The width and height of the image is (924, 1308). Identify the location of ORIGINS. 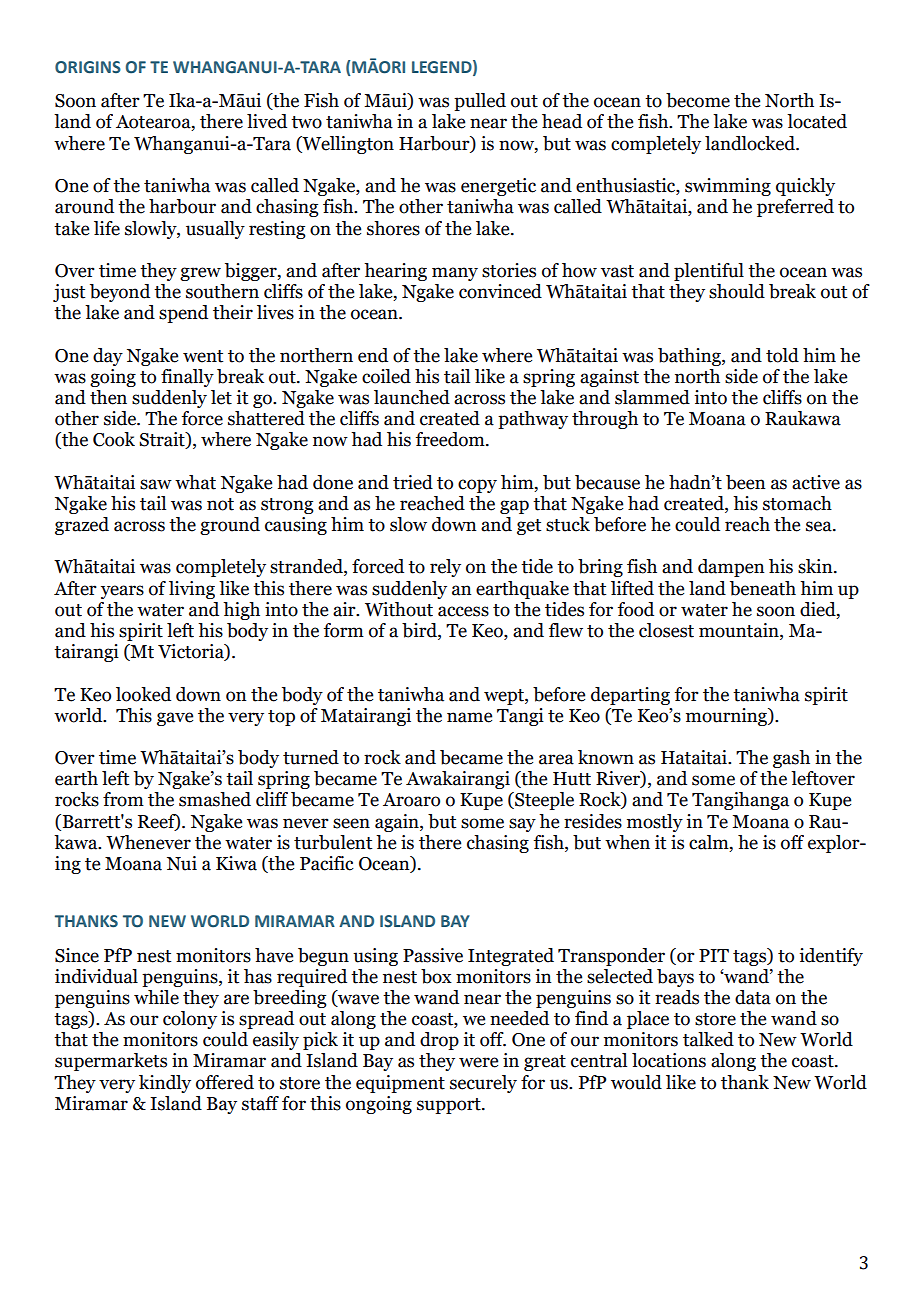
(88, 67).
